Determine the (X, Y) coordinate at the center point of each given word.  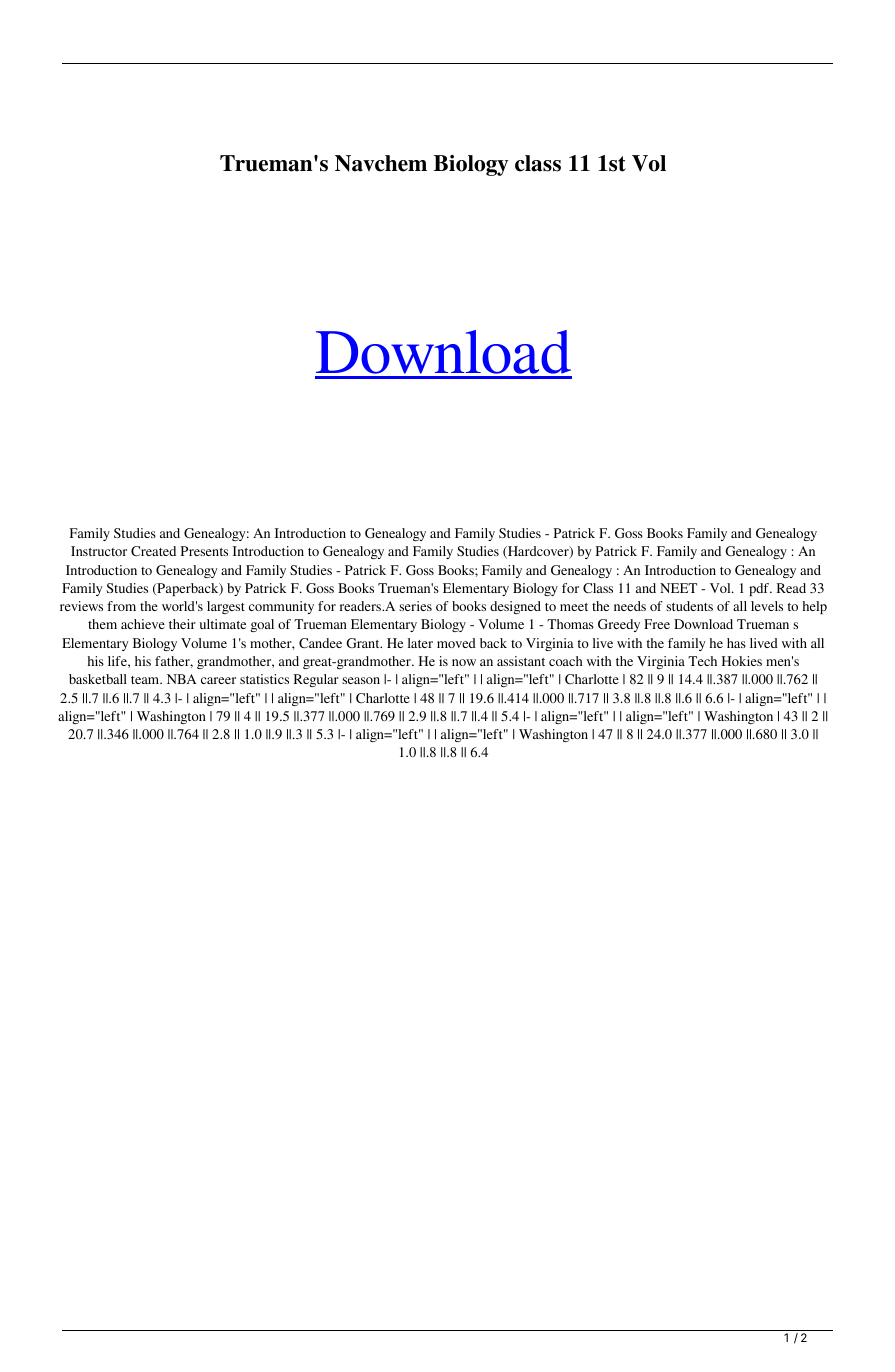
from (121, 606)
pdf (760, 589)
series (415, 606)
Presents (204, 551)
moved (456, 643)
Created (153, 551)
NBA (182, 679)
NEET (678, 588)
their (182, 624)
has (736, 643)
